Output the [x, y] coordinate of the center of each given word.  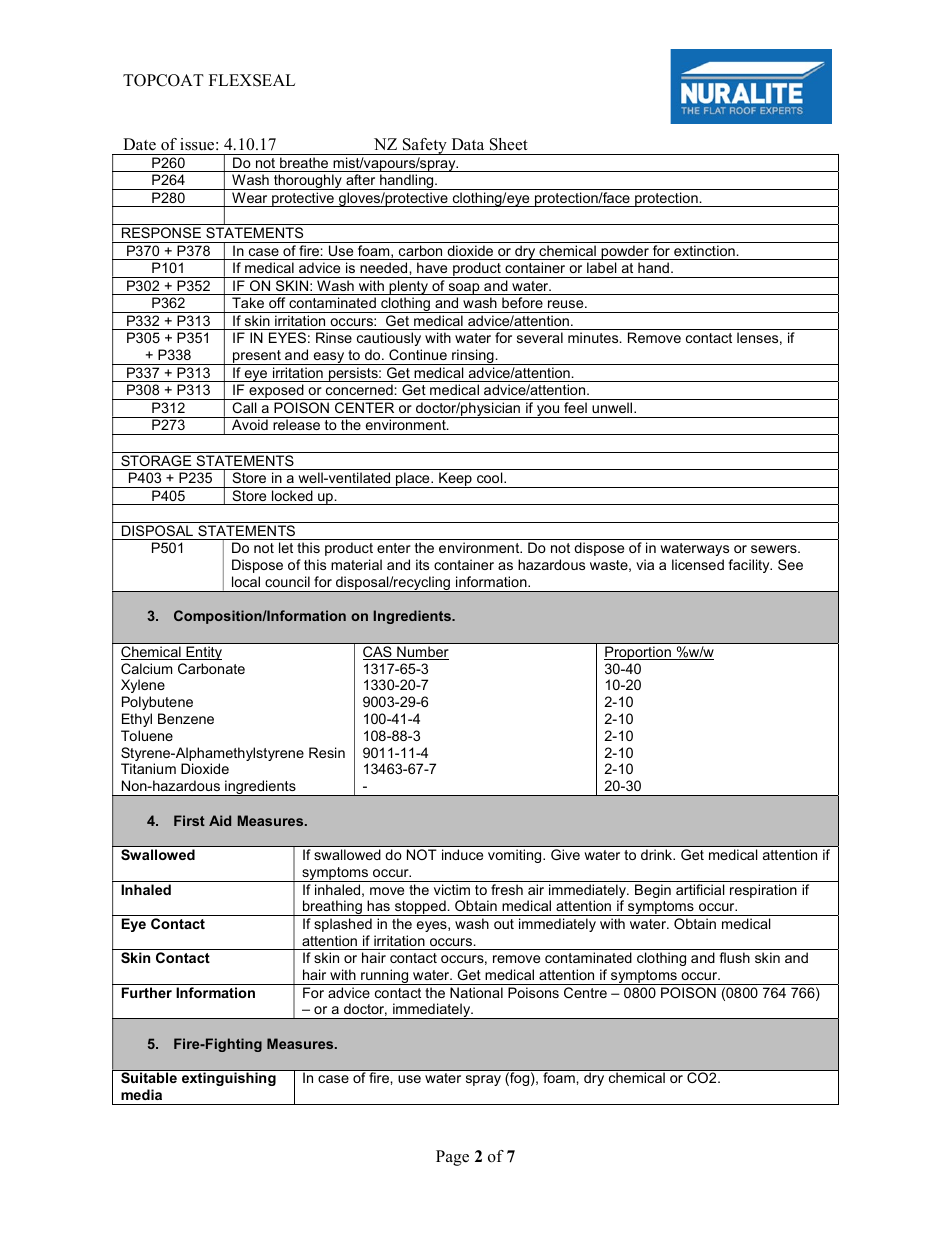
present [257, 357]
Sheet [509, 144]
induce [462, 854]
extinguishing [229, 1079]
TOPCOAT [163, 80]
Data [468, 144]
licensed [698, 564]
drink [658, 854]
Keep [455, 480]
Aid [220, 820]
